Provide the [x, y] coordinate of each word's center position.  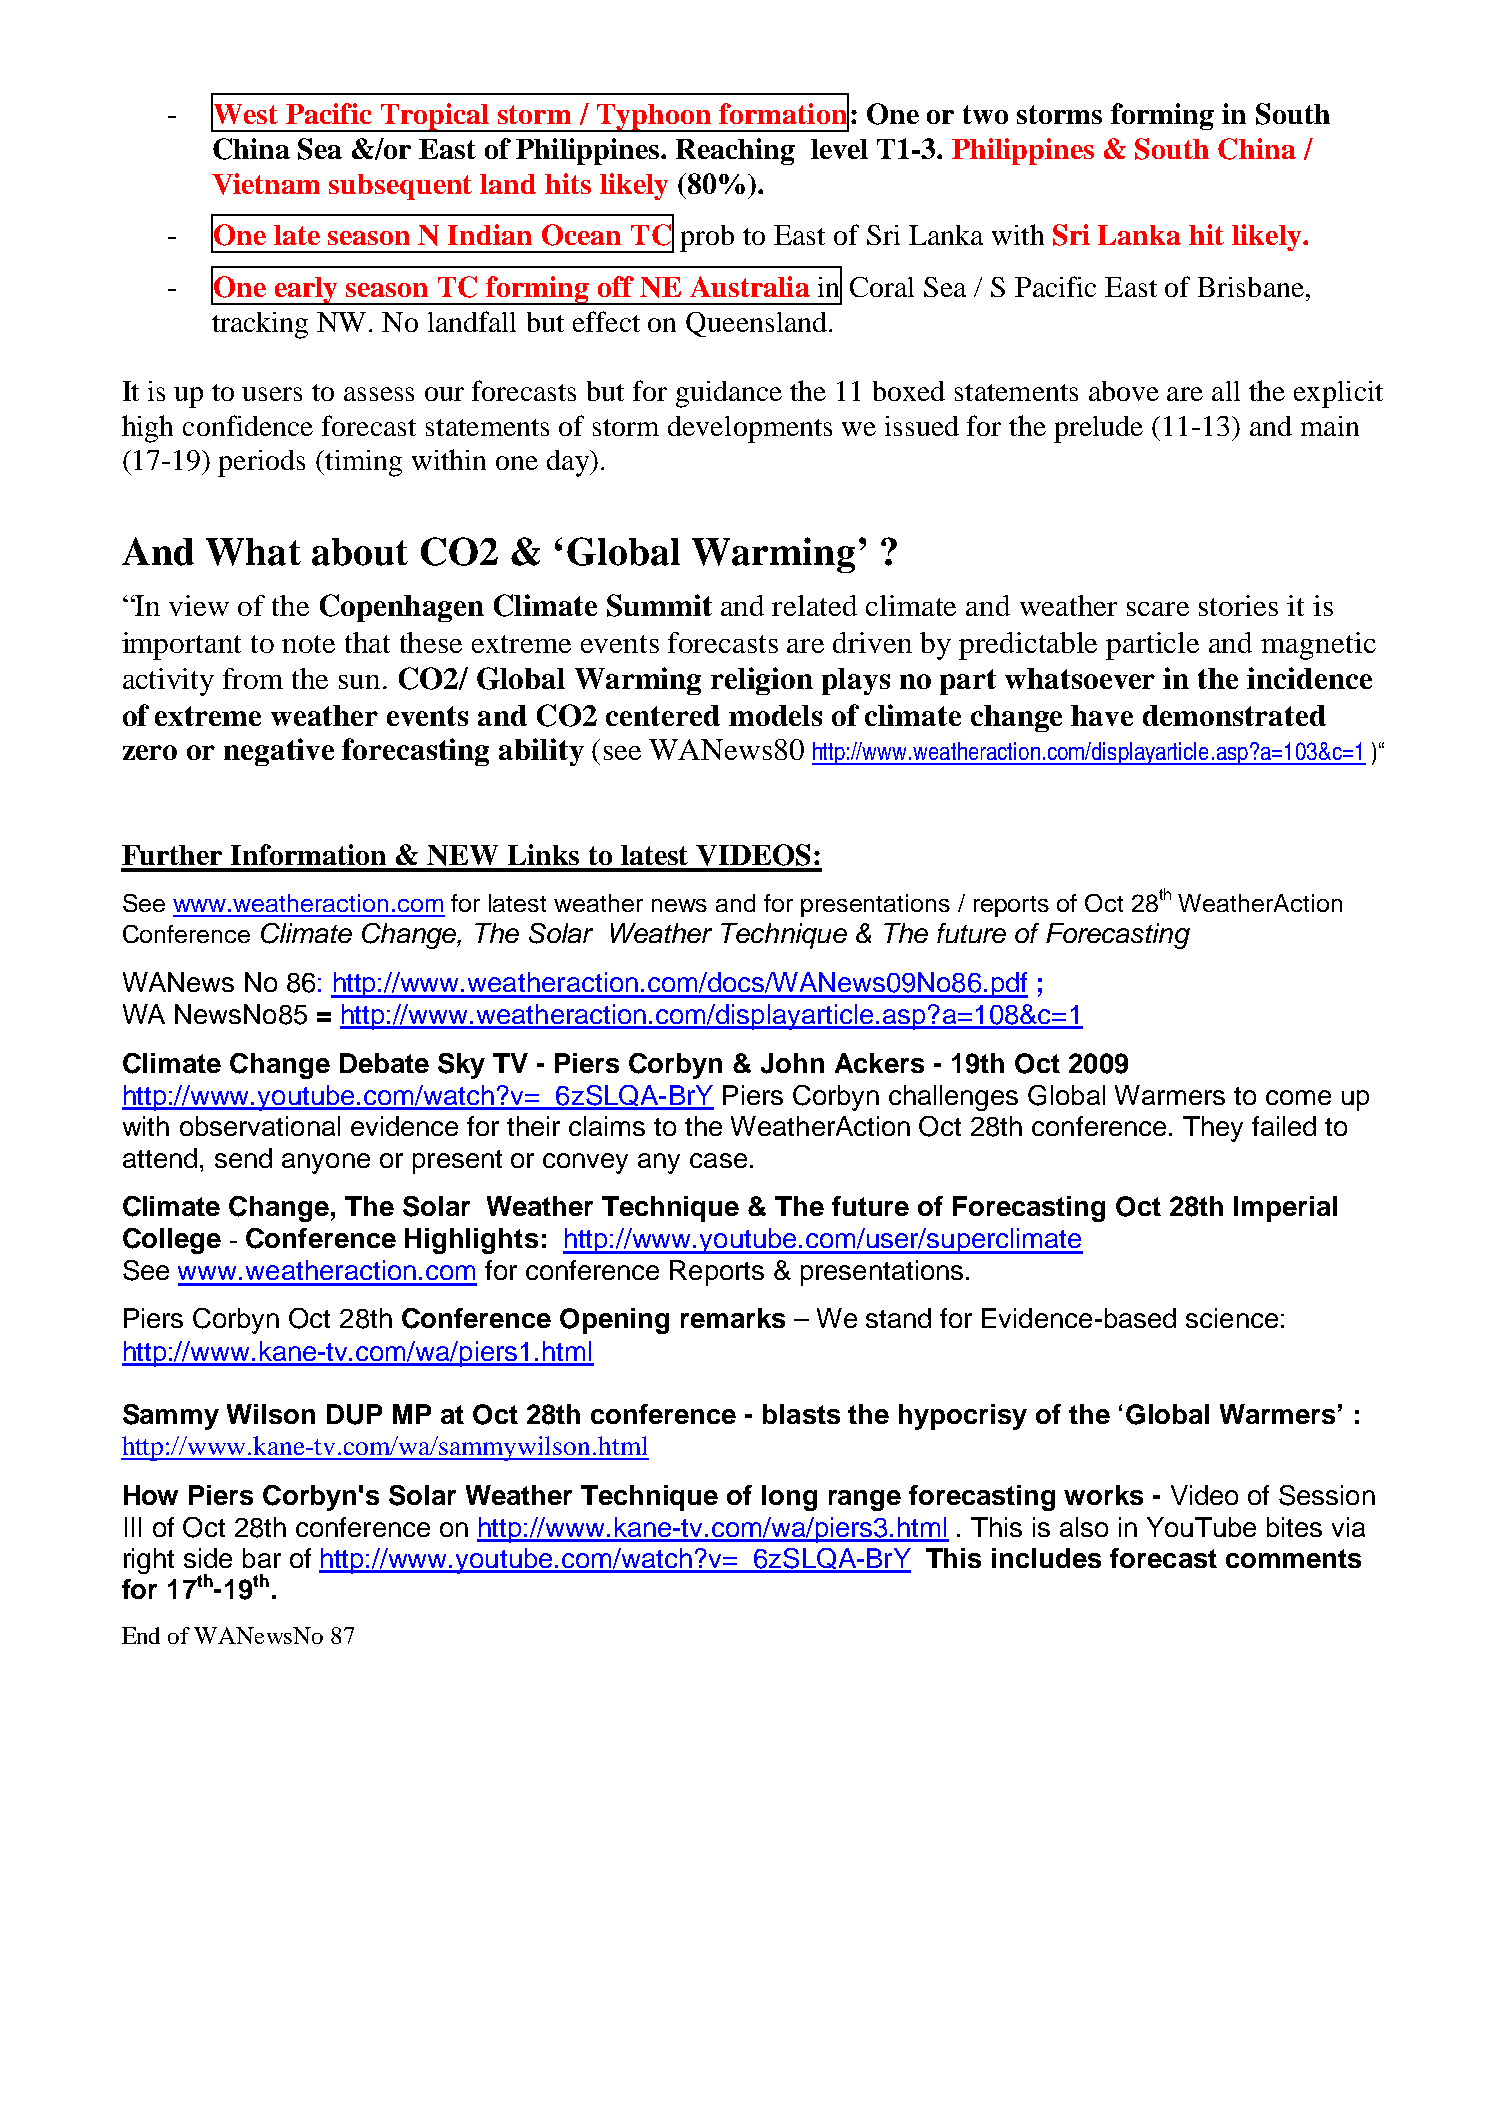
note [308, 644]
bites [1294, 1527]
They [1213, 1129]
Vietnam [266, 184]
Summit [659, 605]
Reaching [735, 151]
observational [260, 1126]
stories [1238, 605]
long [789, 1498]
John [792, 1063]
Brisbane [1251, 287]
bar [262, 1558]
